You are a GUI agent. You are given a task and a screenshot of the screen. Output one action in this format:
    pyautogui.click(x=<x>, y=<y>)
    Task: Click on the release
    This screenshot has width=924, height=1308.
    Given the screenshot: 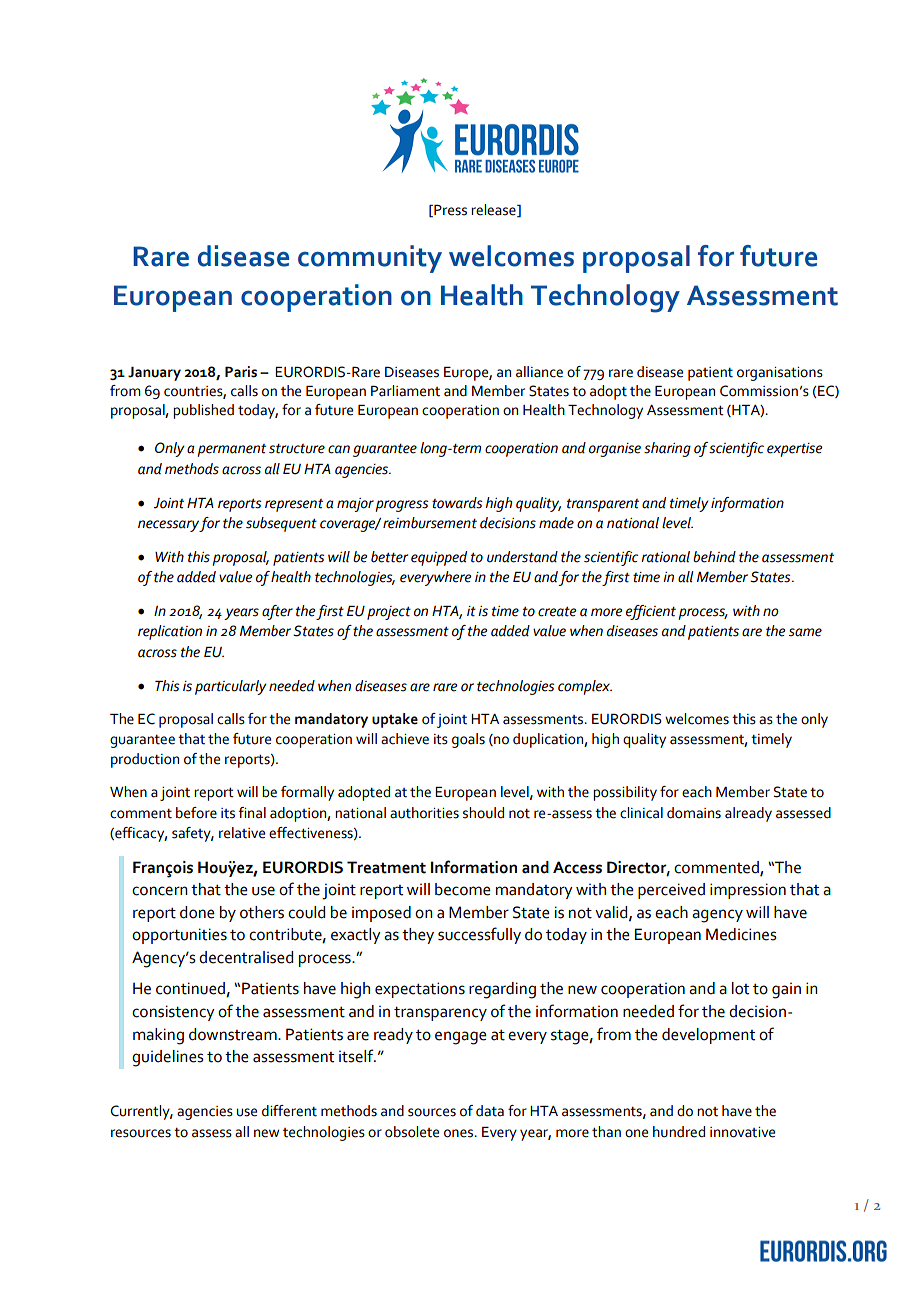 What is the action you would take?
    pyautogui.click(x=494, y=210)
